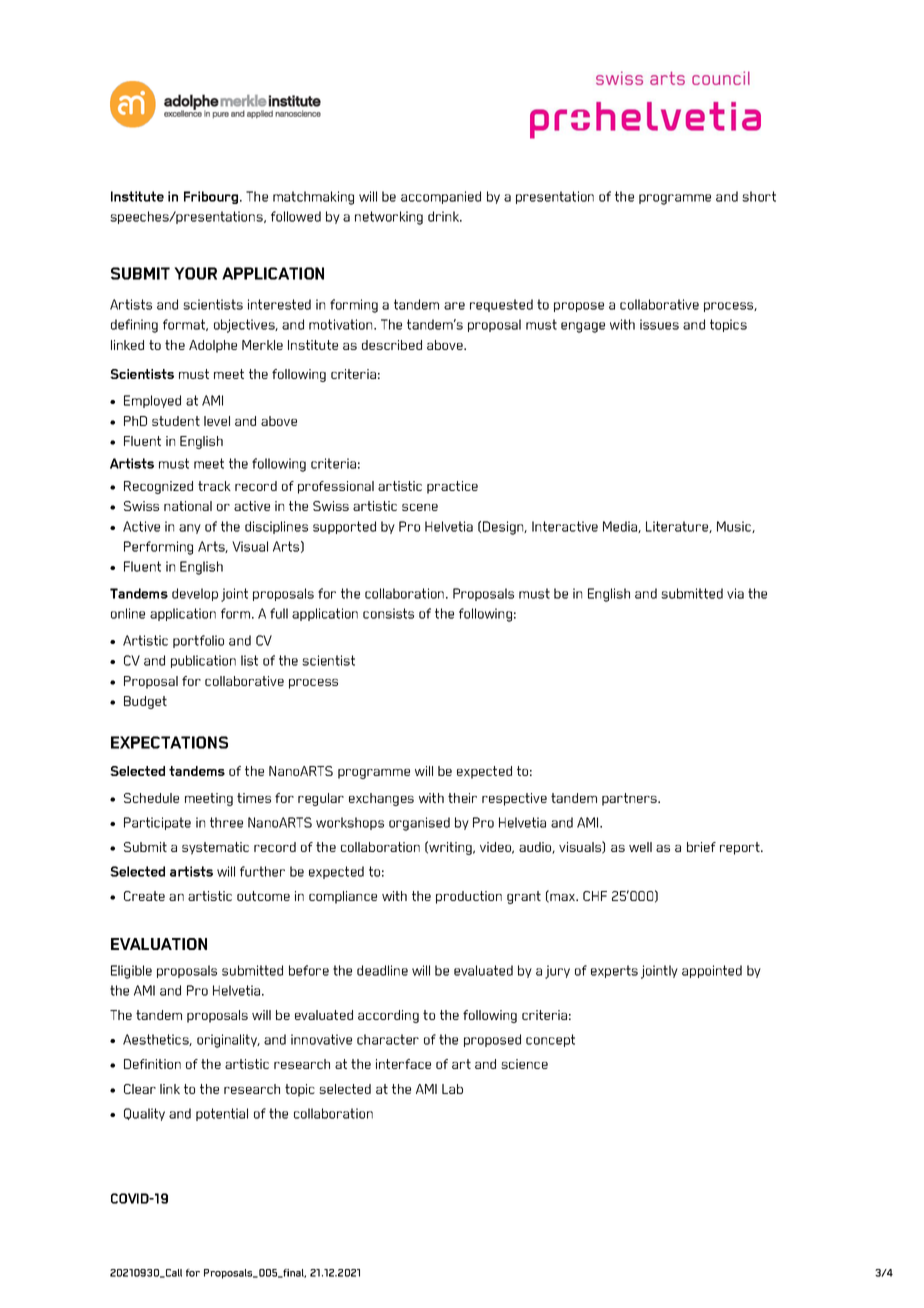 This screenshot has height=1308, width=924. I want to click on interface, so click(403, 1064).
